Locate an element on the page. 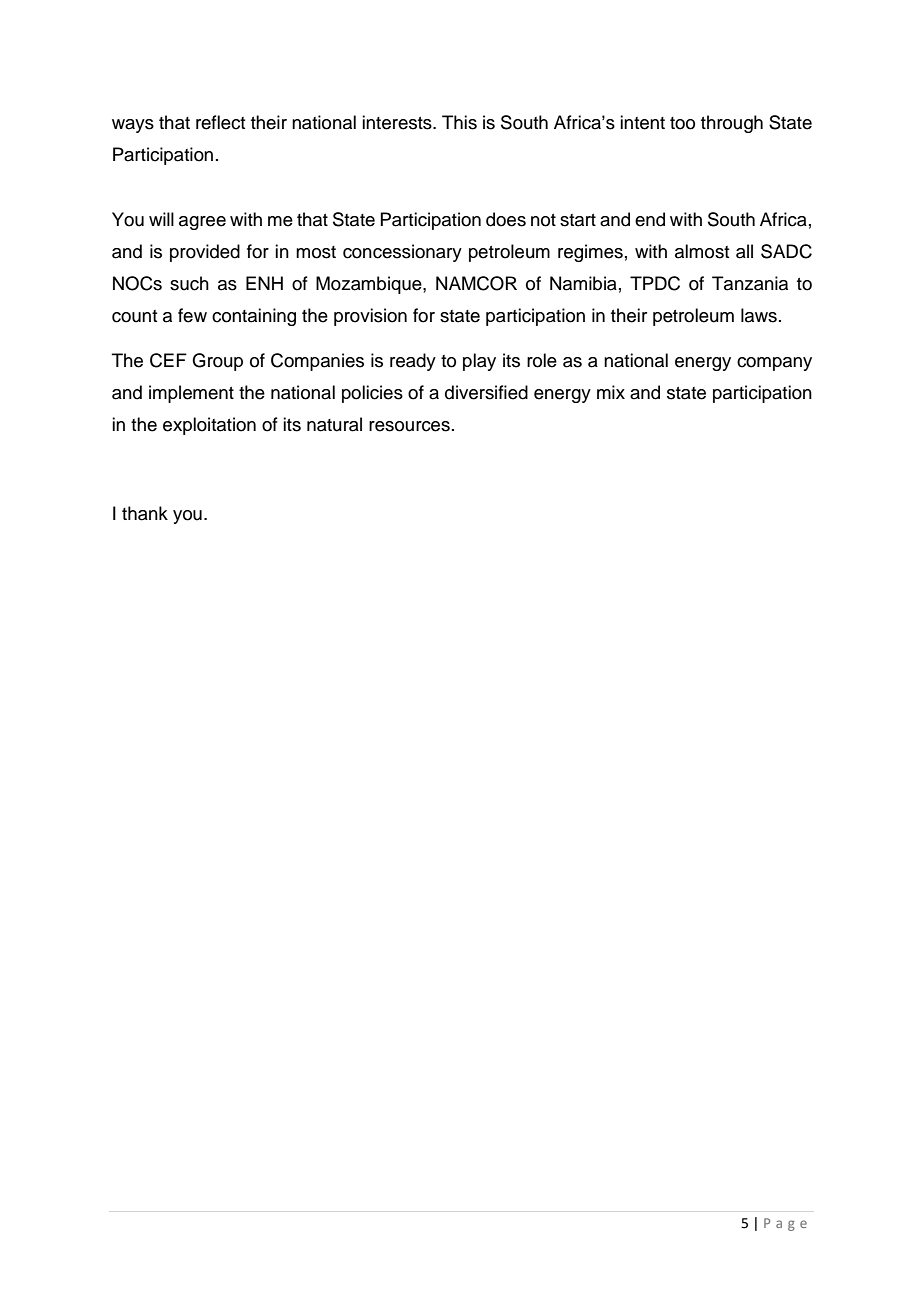 The width and height of the document is (924, 1308). This is located at coordinates (459, 122).
